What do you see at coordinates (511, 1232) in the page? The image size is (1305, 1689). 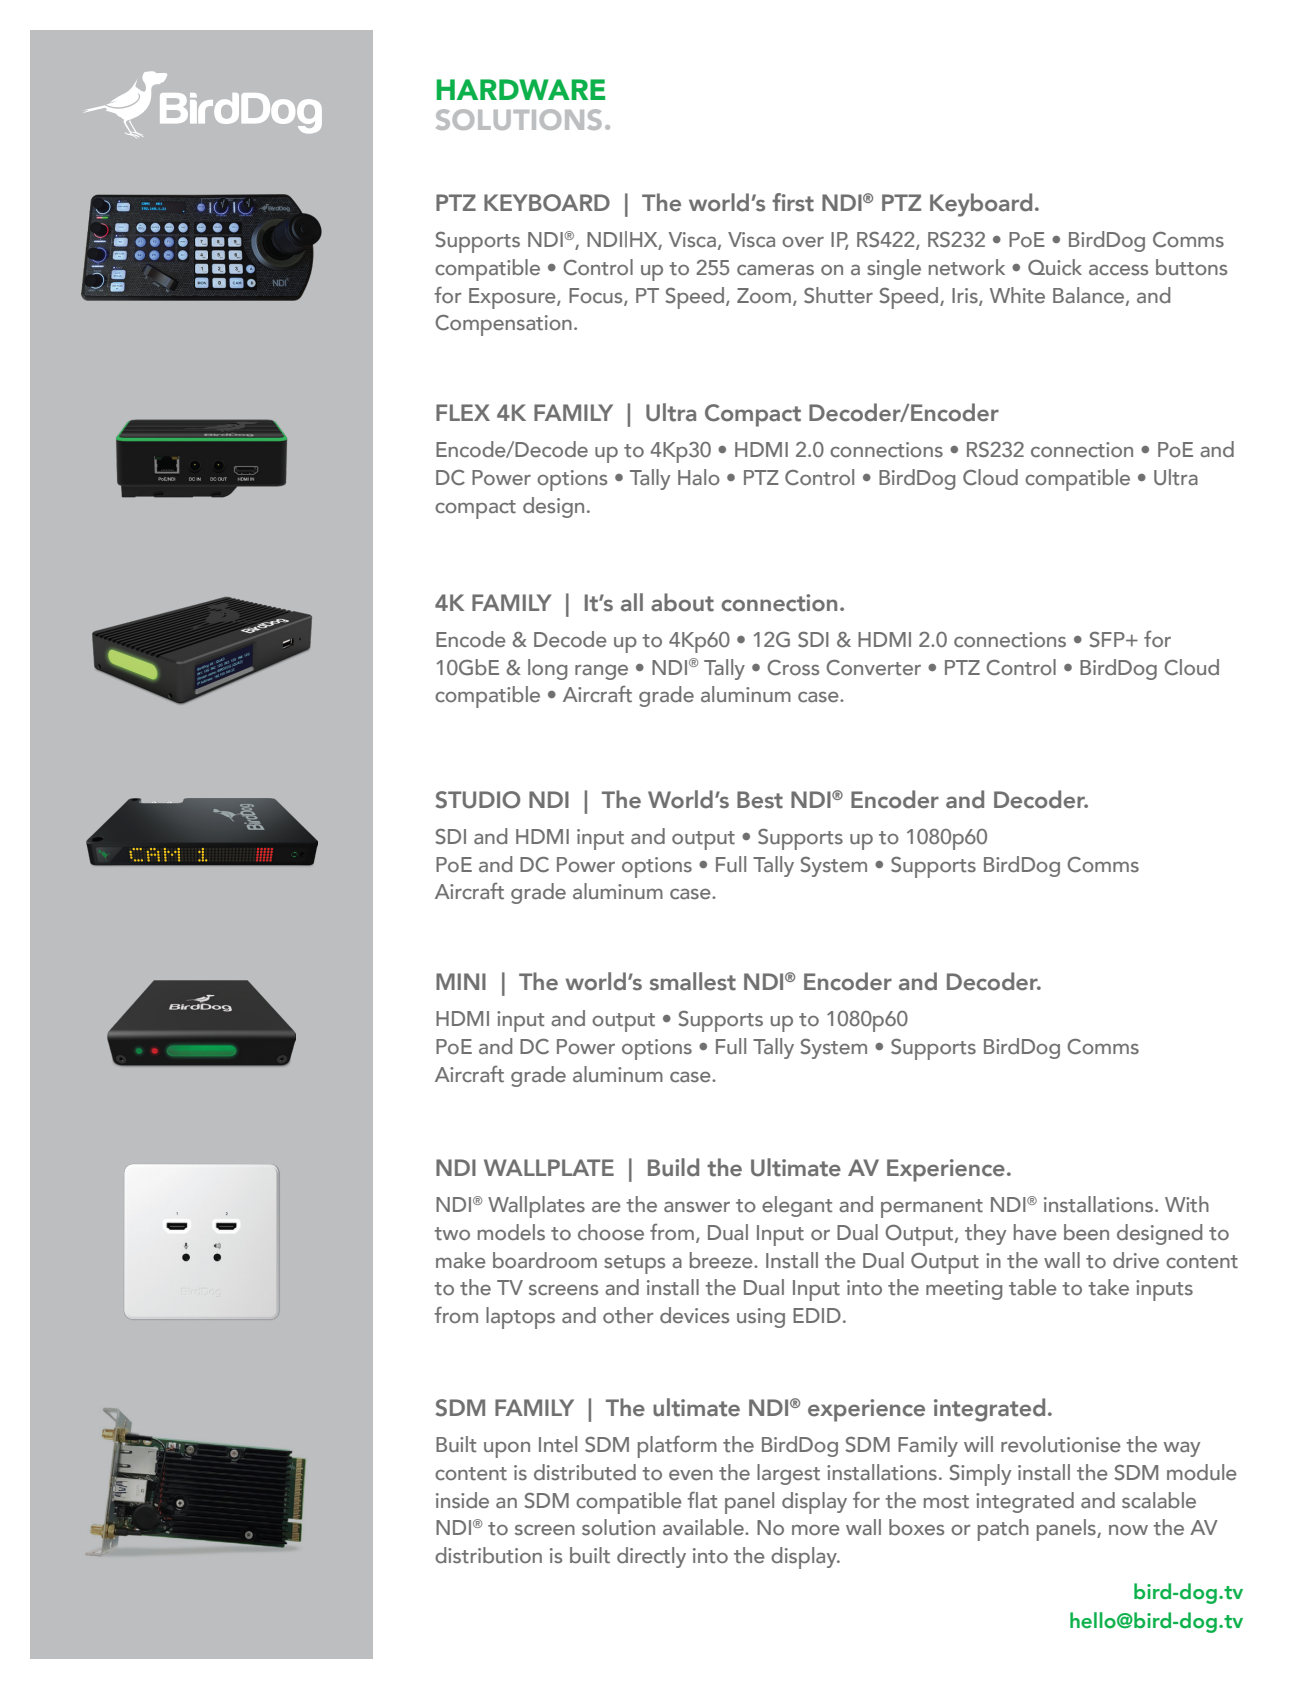 I see `models` at bounding box center [511, 1232].
